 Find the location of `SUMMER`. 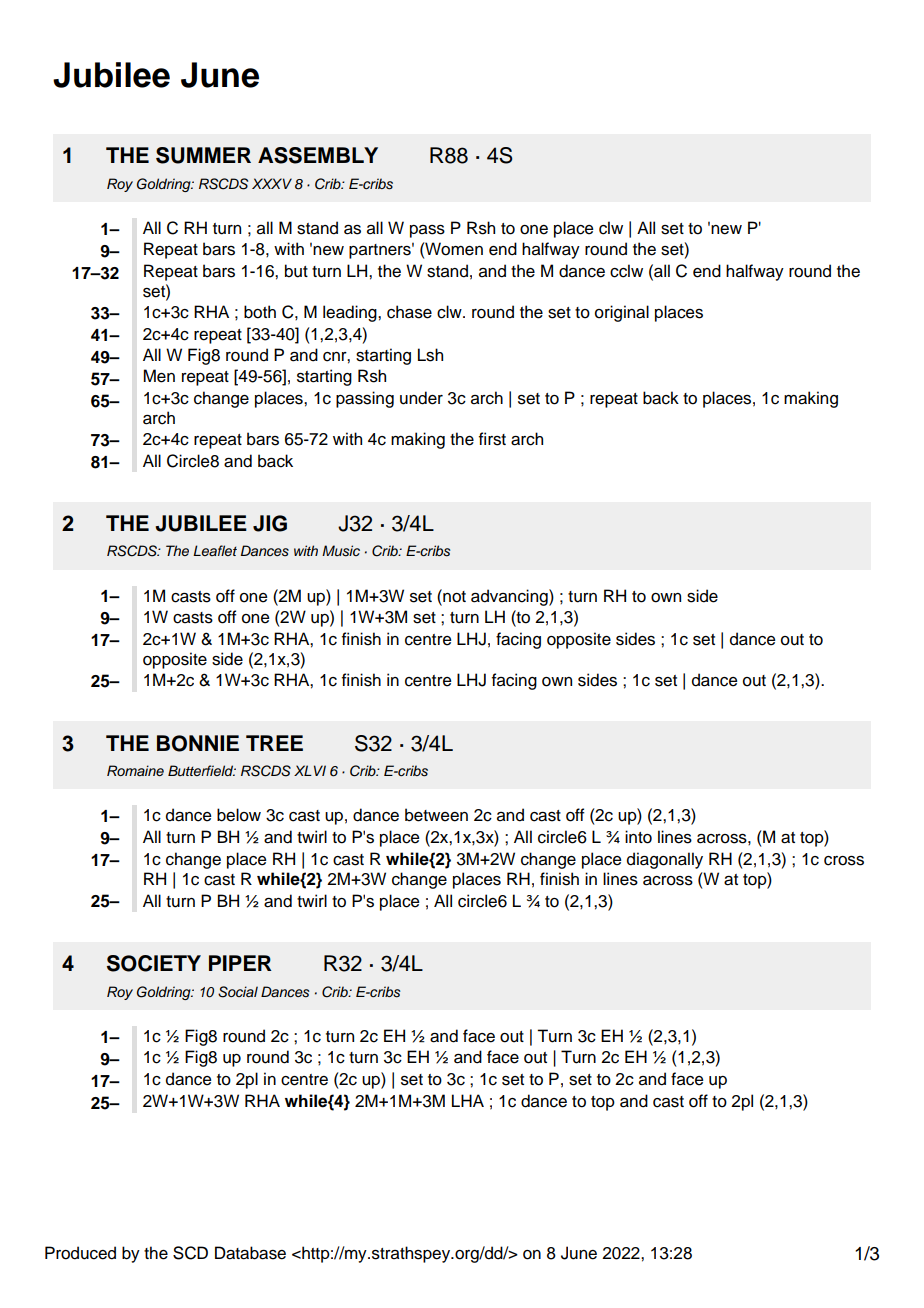

SUMMER is located at coordinates (203, 155).
